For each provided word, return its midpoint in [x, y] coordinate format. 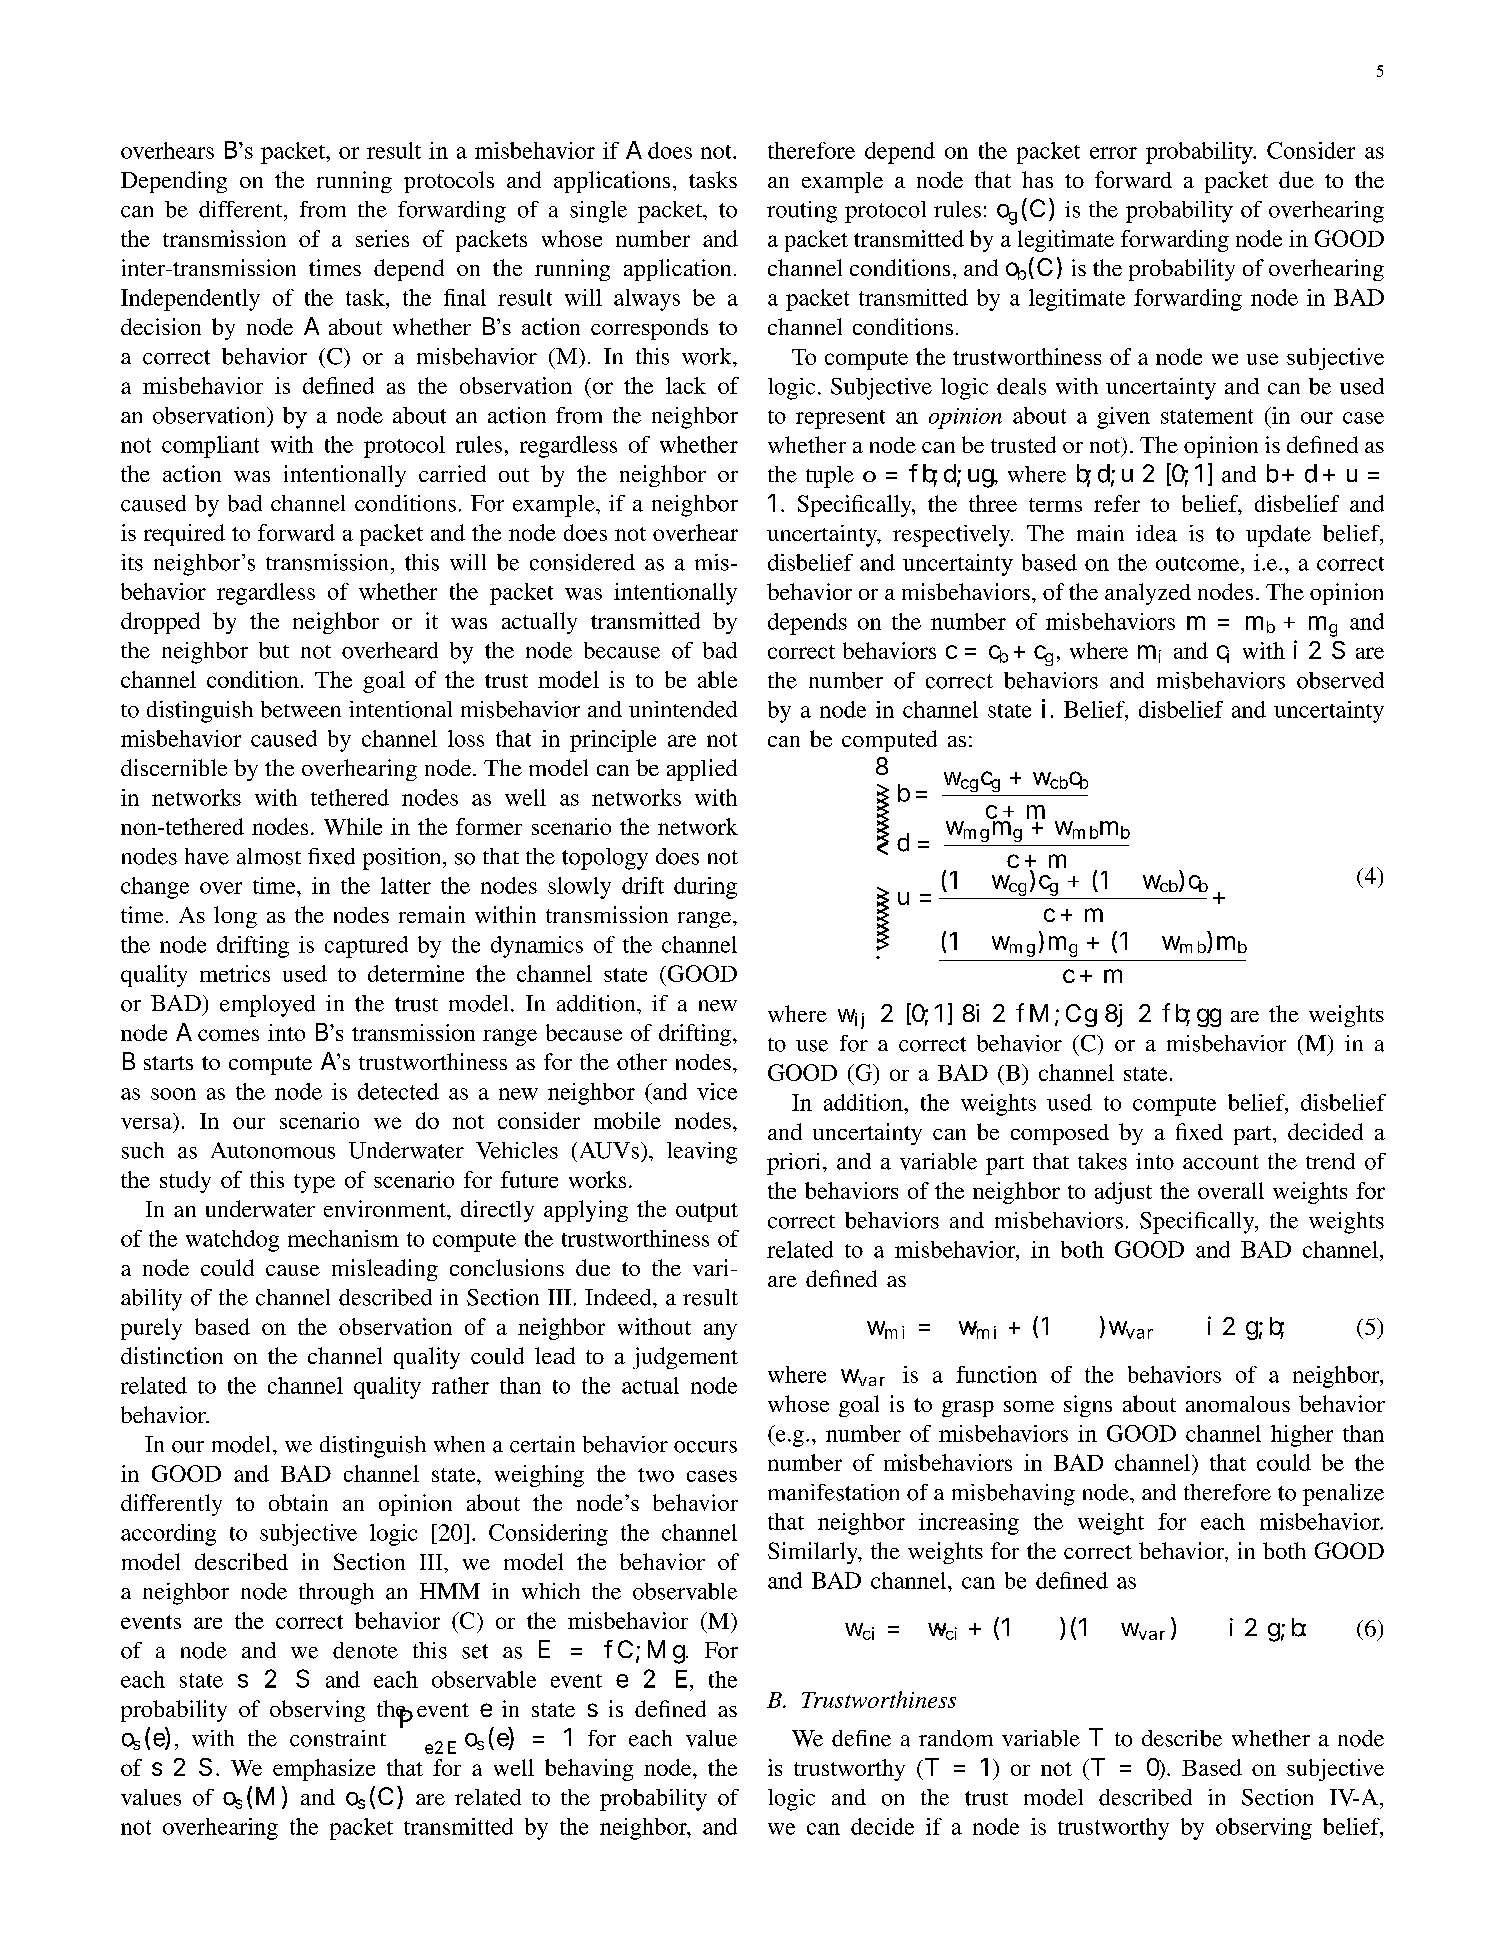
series [382, 238]
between [301, 709]
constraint [338, 1738]
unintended [683, 709]
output [707, 1212]
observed [1340, 680]
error [1113, 153]
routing [802, 212]
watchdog [232, 1241]
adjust [1123, 1193]
